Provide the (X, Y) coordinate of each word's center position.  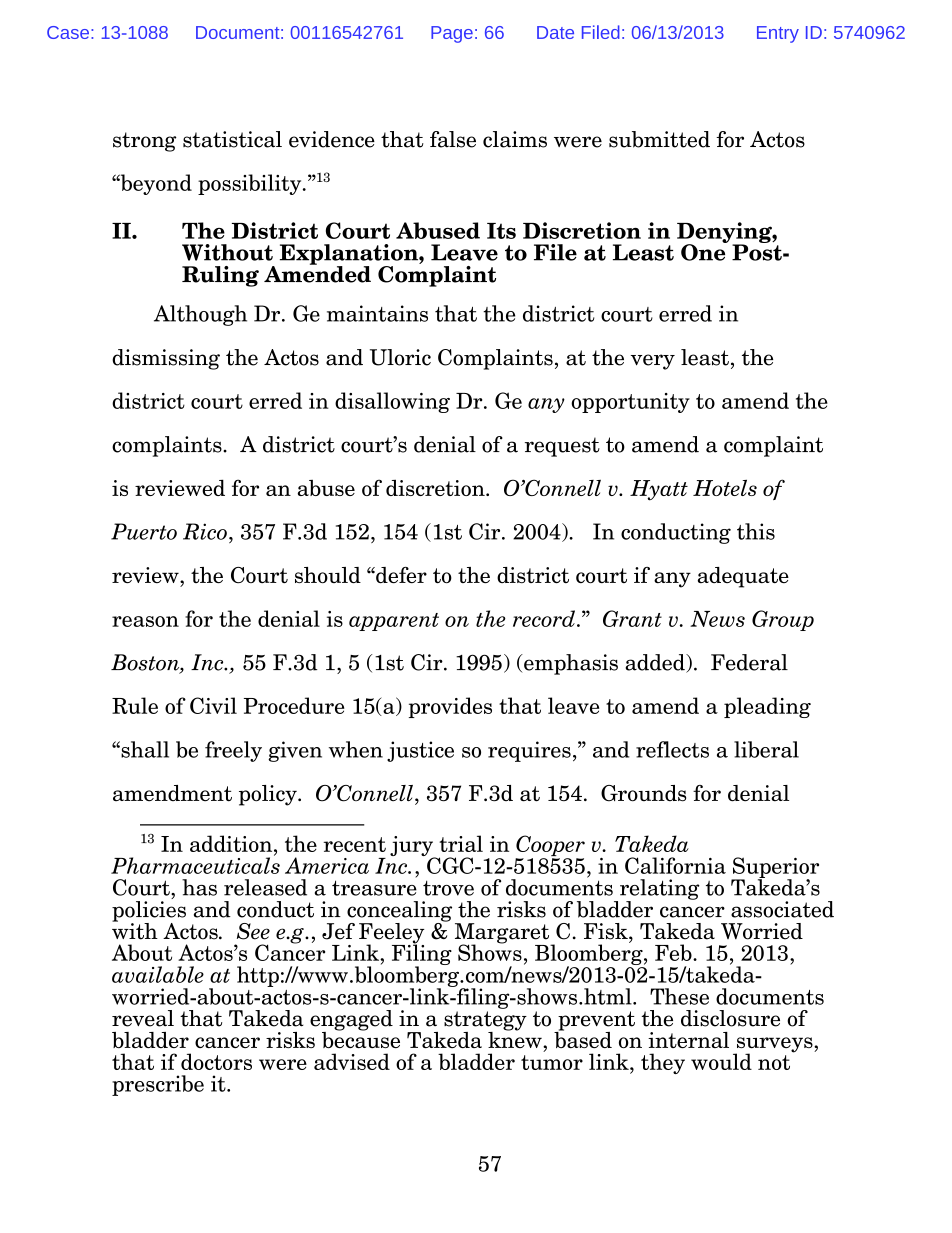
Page (452, 34)
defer (400, 575)
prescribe (158, 1085)
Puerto (144, 531)
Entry (778, 34)
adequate (743, 577)
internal (688, 1040)
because (361, 1038)
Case (68, 32)
